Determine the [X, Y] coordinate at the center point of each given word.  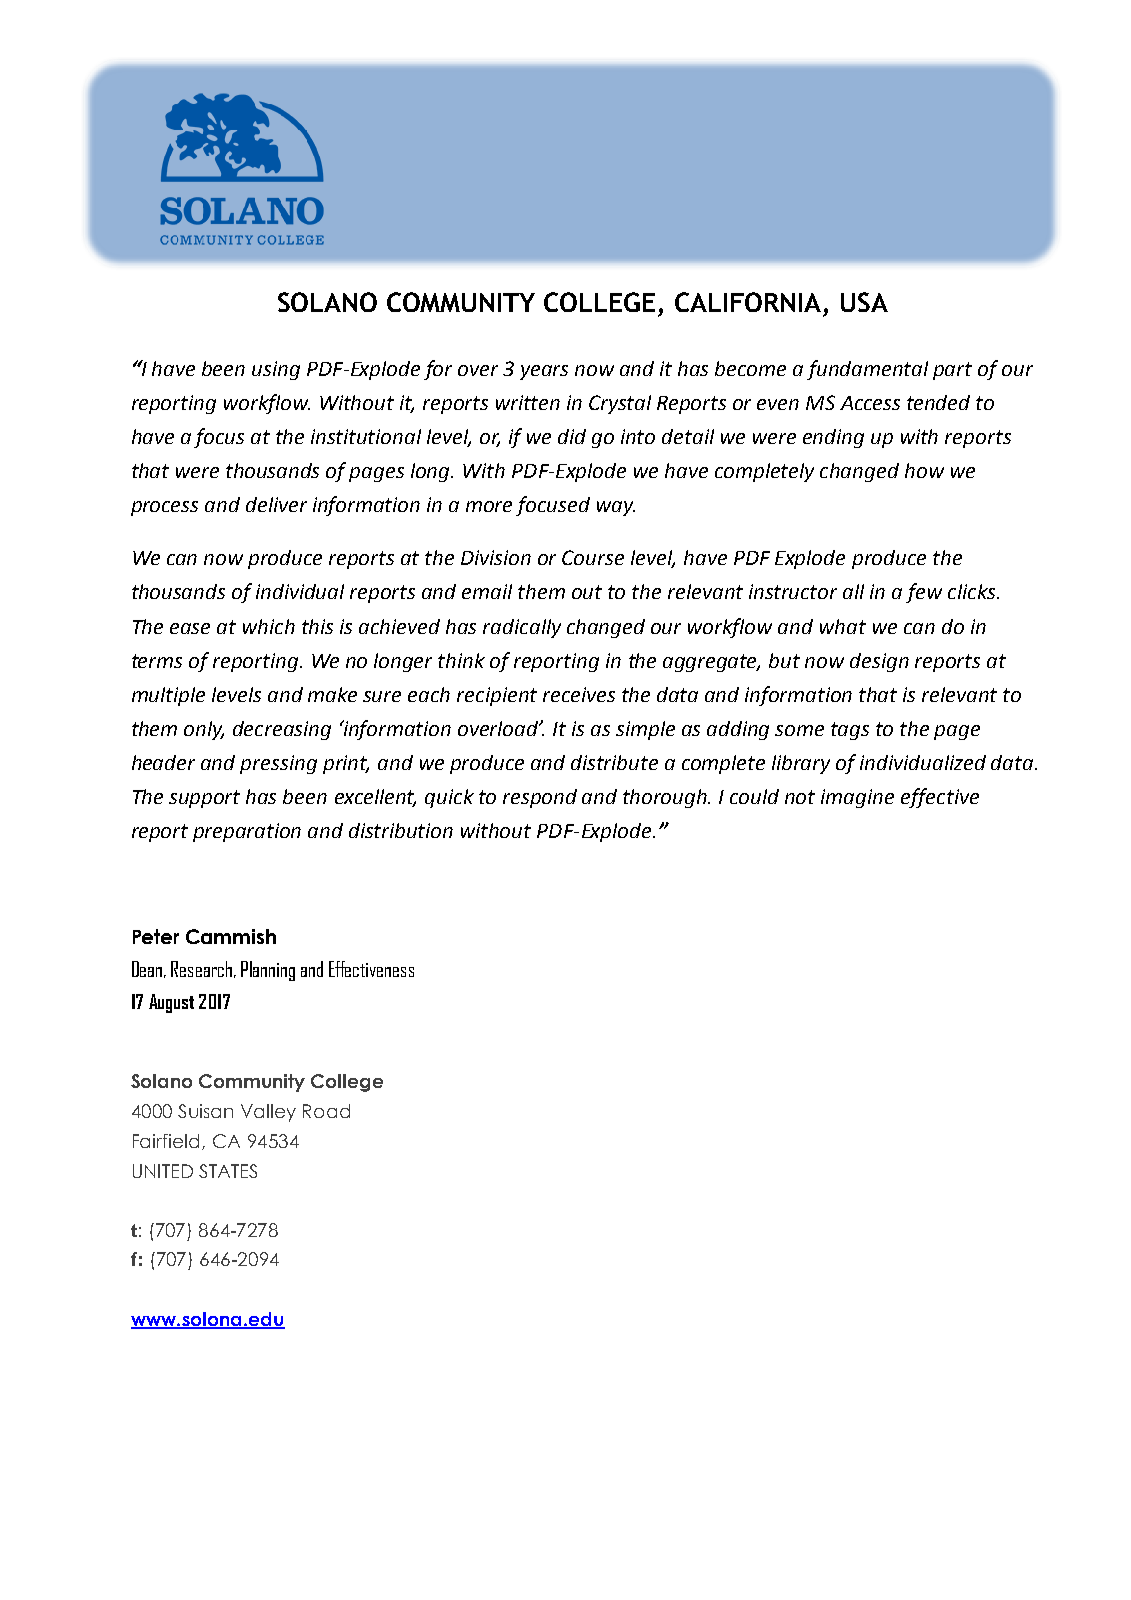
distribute [614, 762]
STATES [228, 1171]
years [544, 372]
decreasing [282, 730]
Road [326, 1111]
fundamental [867, 370]
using [276, 370]
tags [850, 731]
